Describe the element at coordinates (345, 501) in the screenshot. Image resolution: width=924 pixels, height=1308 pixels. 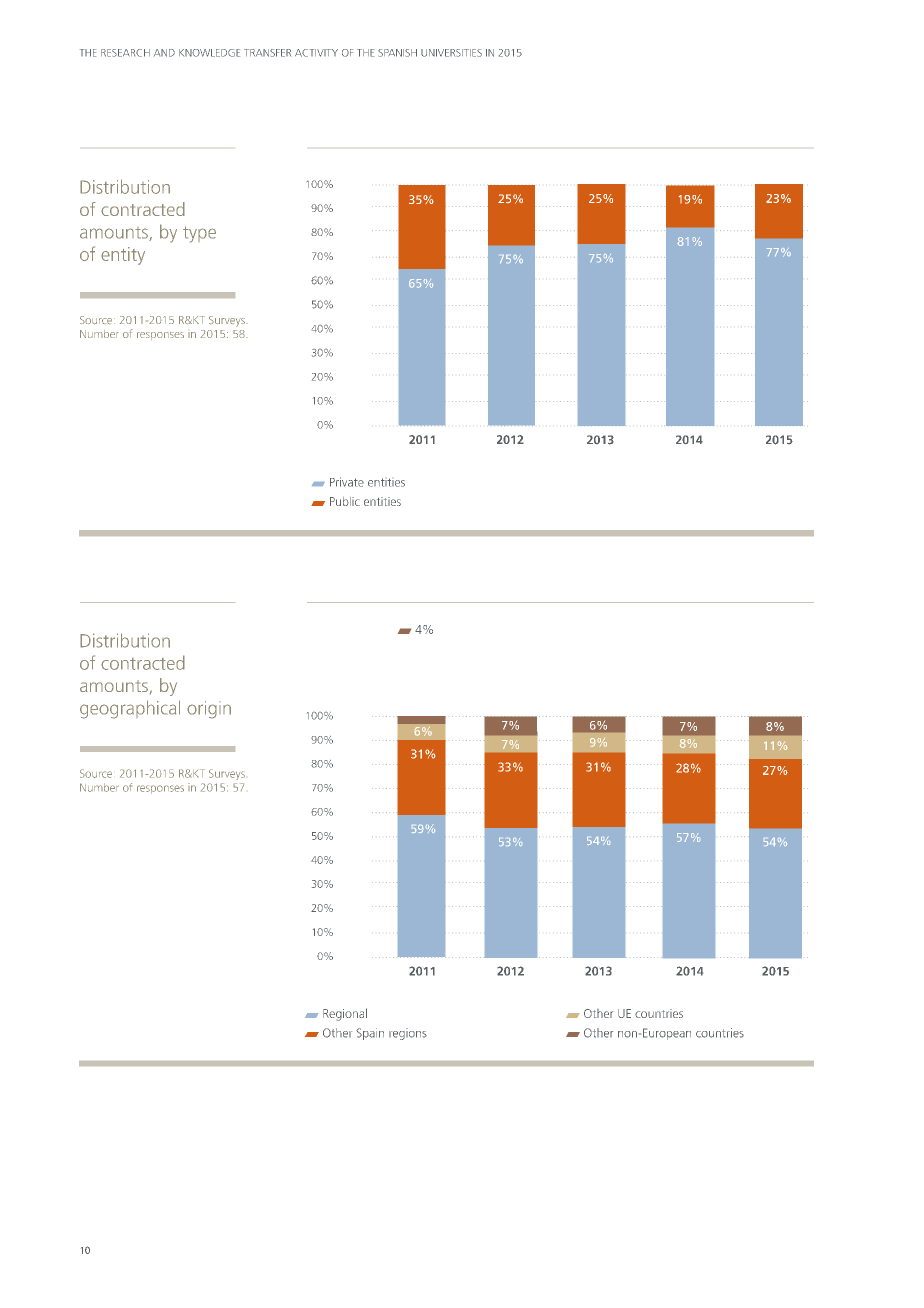
I see `Public` at that location.
